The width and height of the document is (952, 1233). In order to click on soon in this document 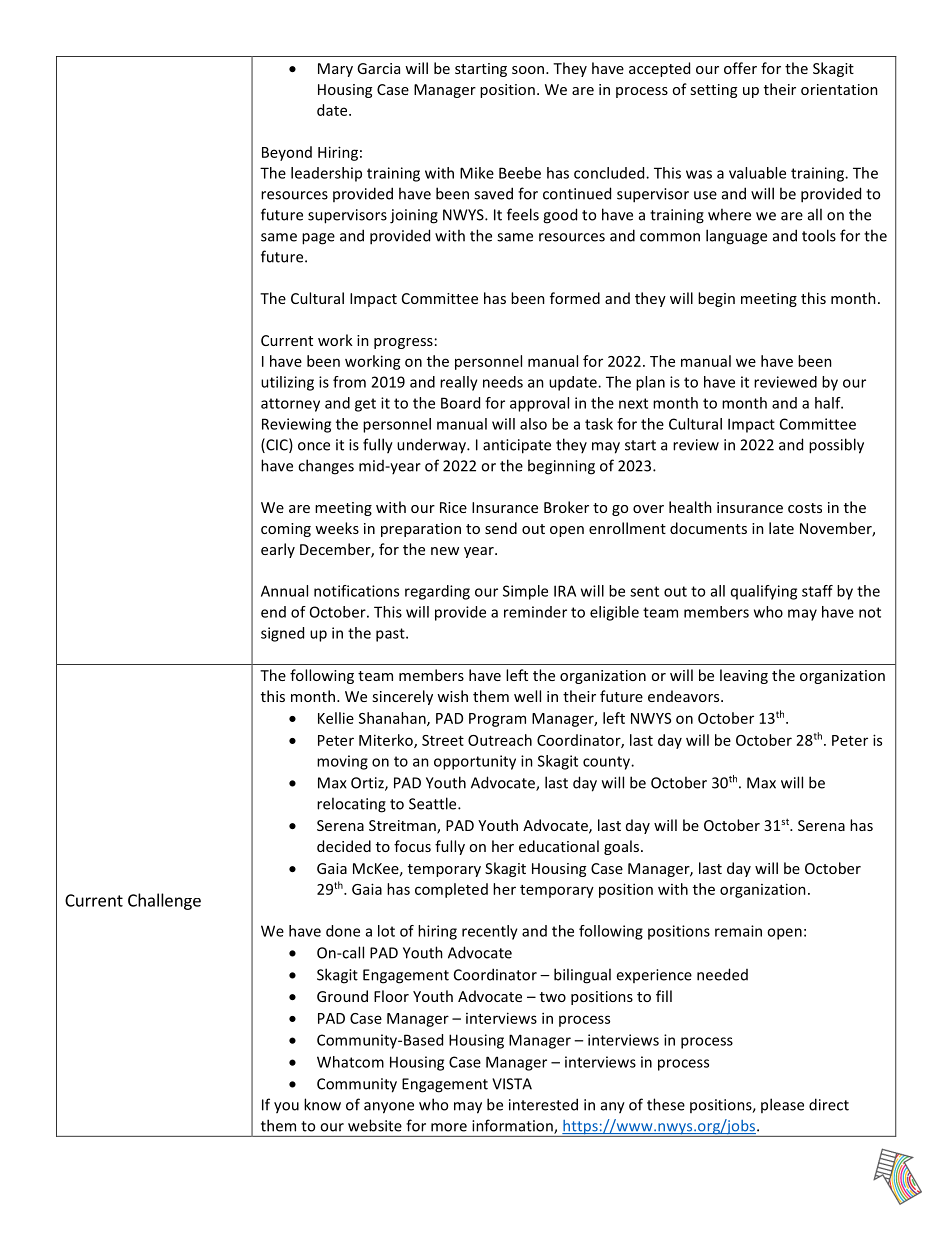, I will do `click(529, 70)`.
